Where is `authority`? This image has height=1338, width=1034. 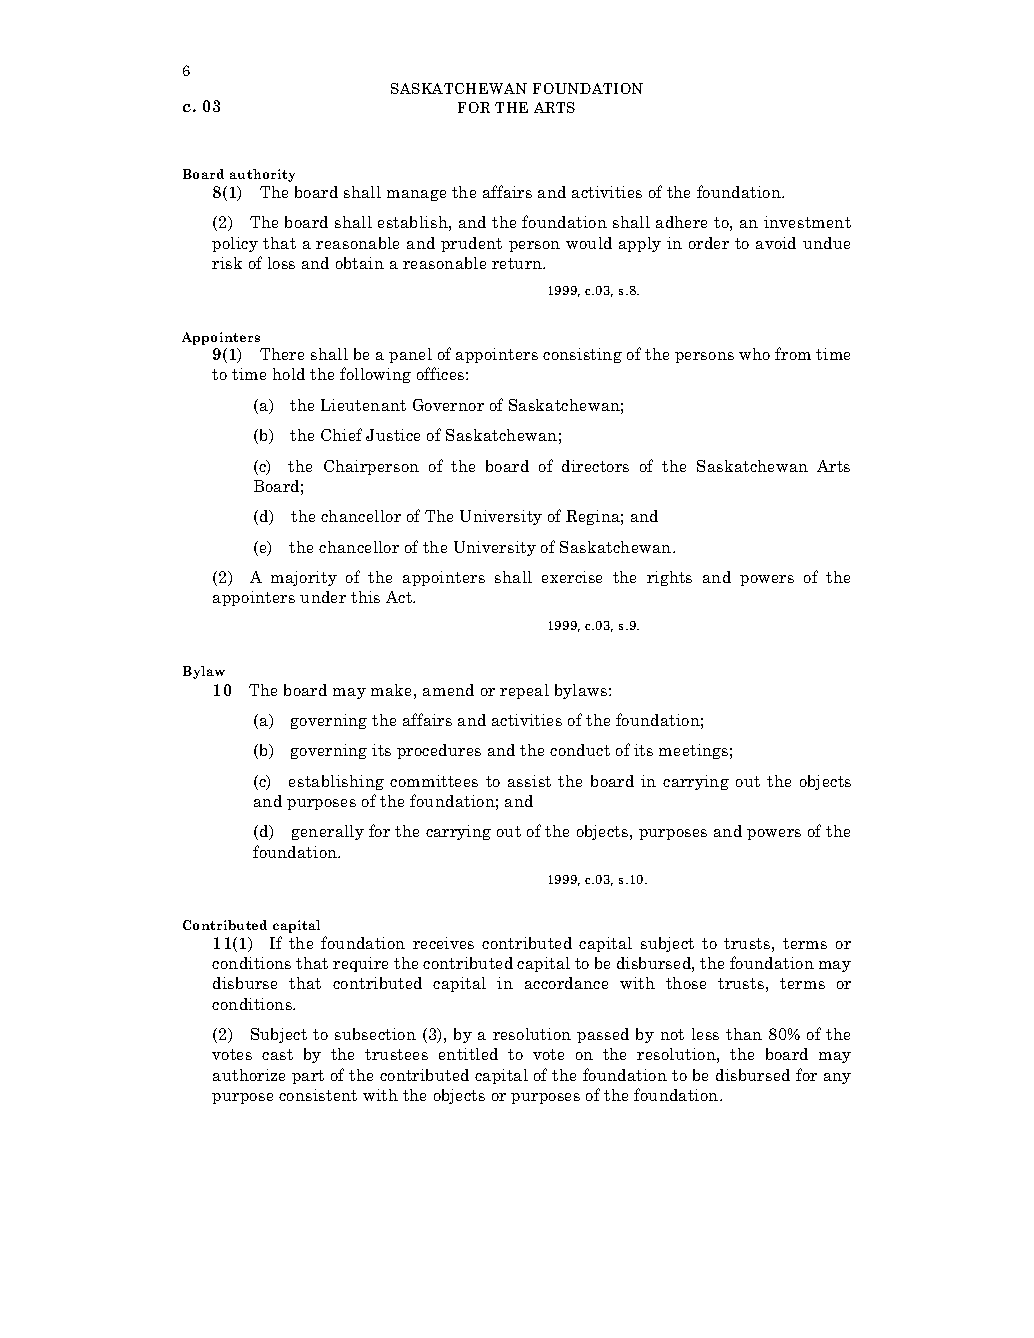
authority is located at coordinates (262, 175).
